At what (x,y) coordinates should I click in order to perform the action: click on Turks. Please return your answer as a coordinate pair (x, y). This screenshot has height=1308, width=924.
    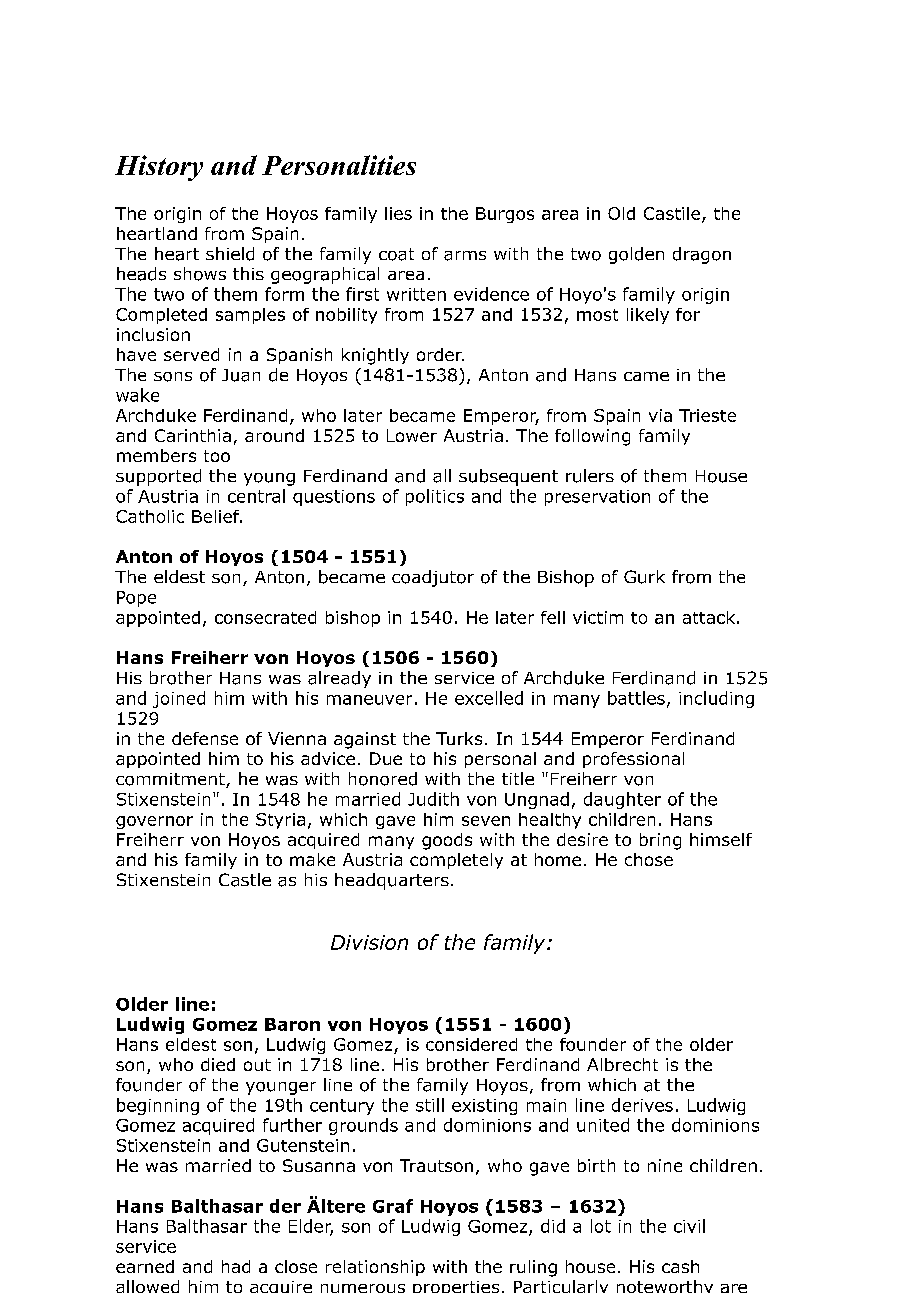
    Looking at the image, I should click on (459, 738).
